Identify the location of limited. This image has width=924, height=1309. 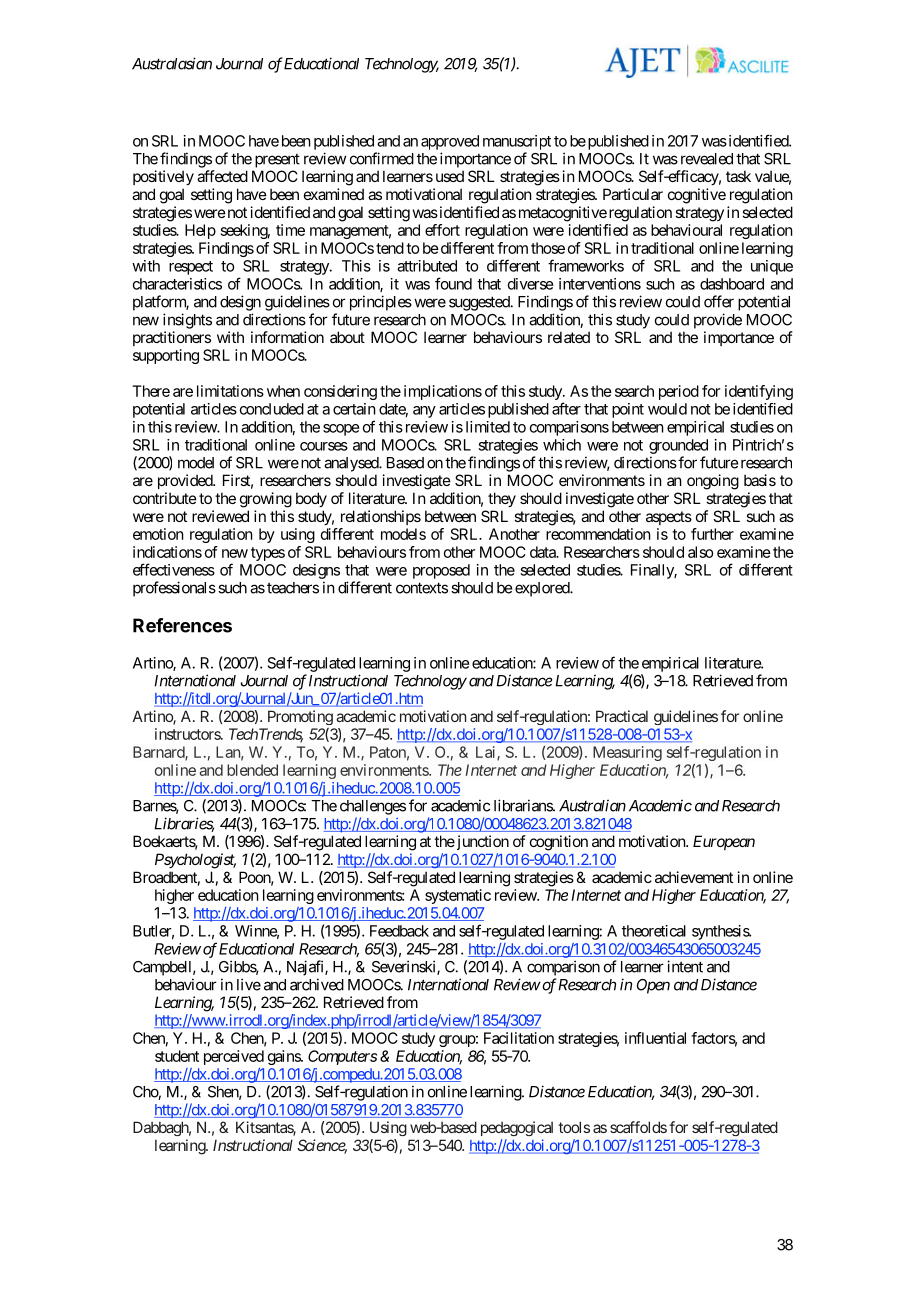
(488, 427).
